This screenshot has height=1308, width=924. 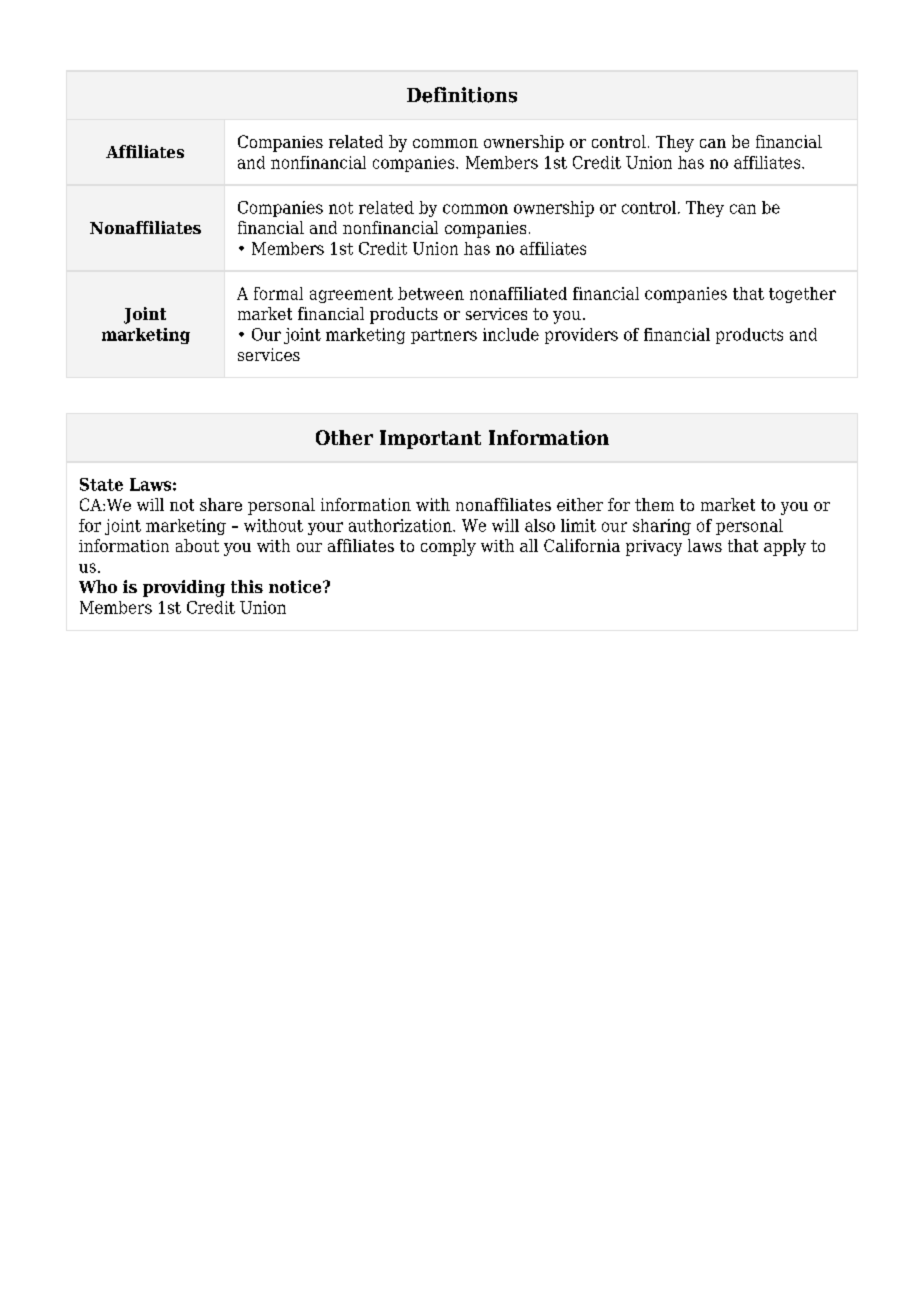 I want to click on Definitions, so click(x=462, y=95).
